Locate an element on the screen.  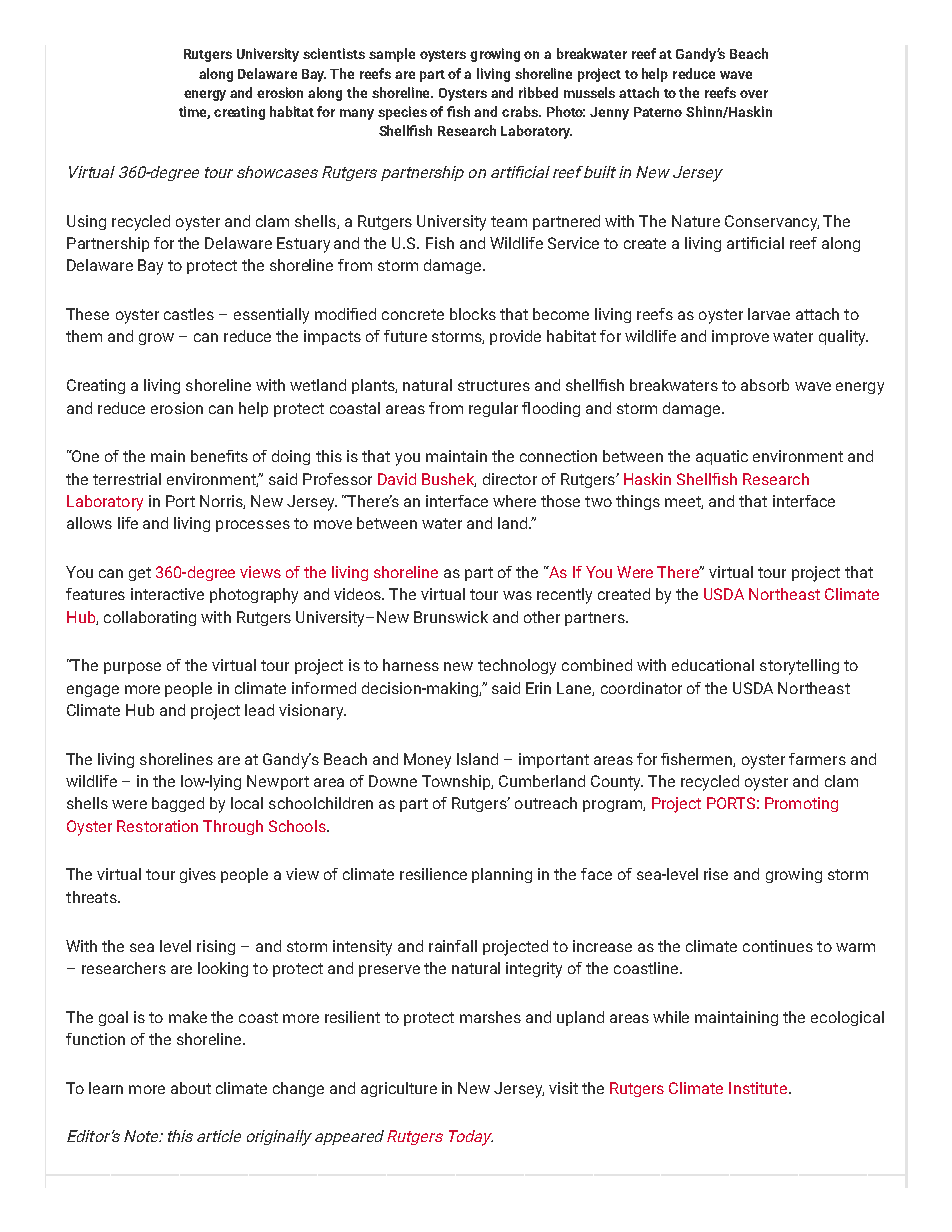
about is located at coordinates (191, 1088).
